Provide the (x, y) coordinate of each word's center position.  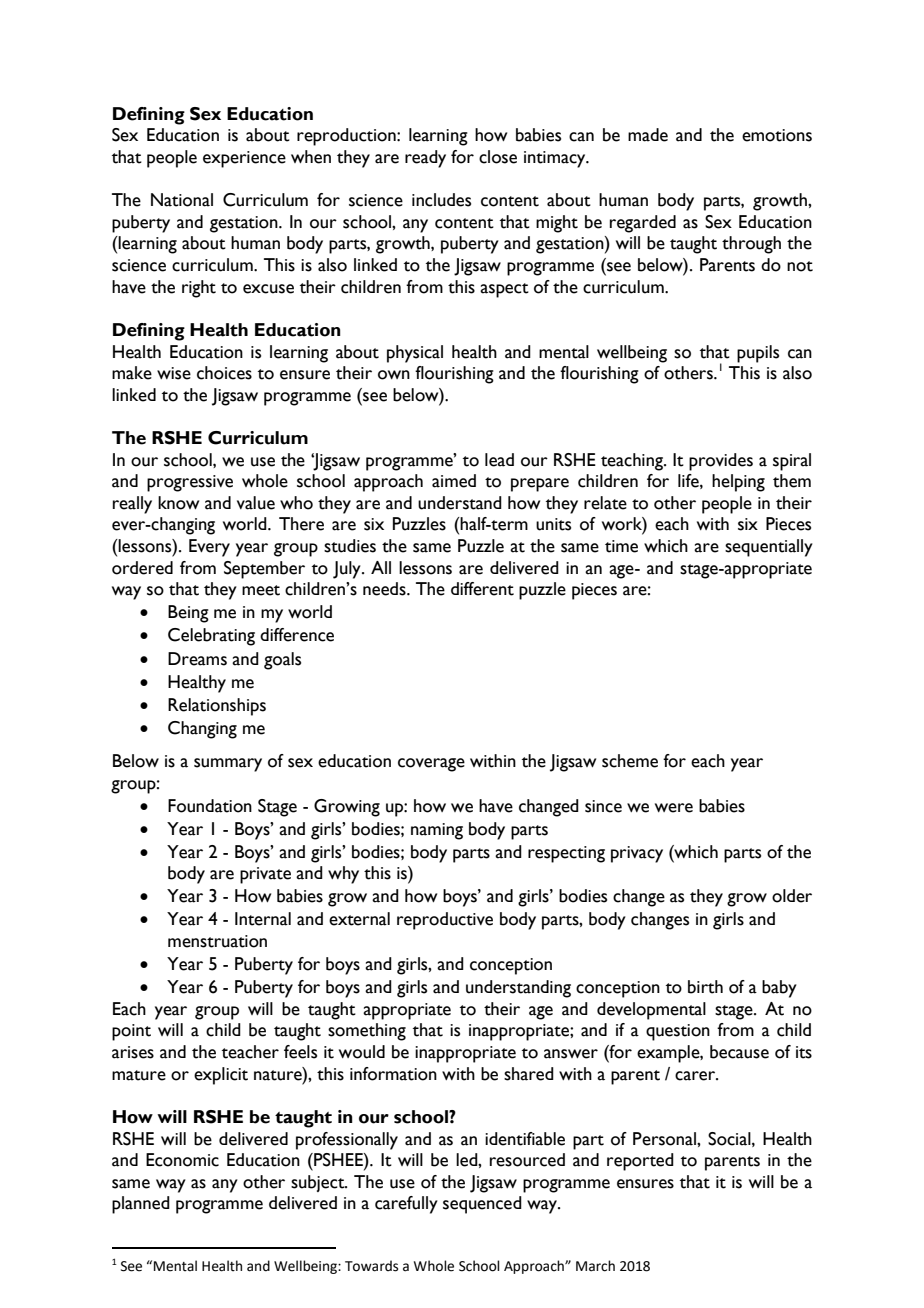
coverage (431, 765)
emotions (777, 135)
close (498, 157)
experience (244, 159)
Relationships (217, 707)
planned (141, 1205)
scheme (630, 761)
